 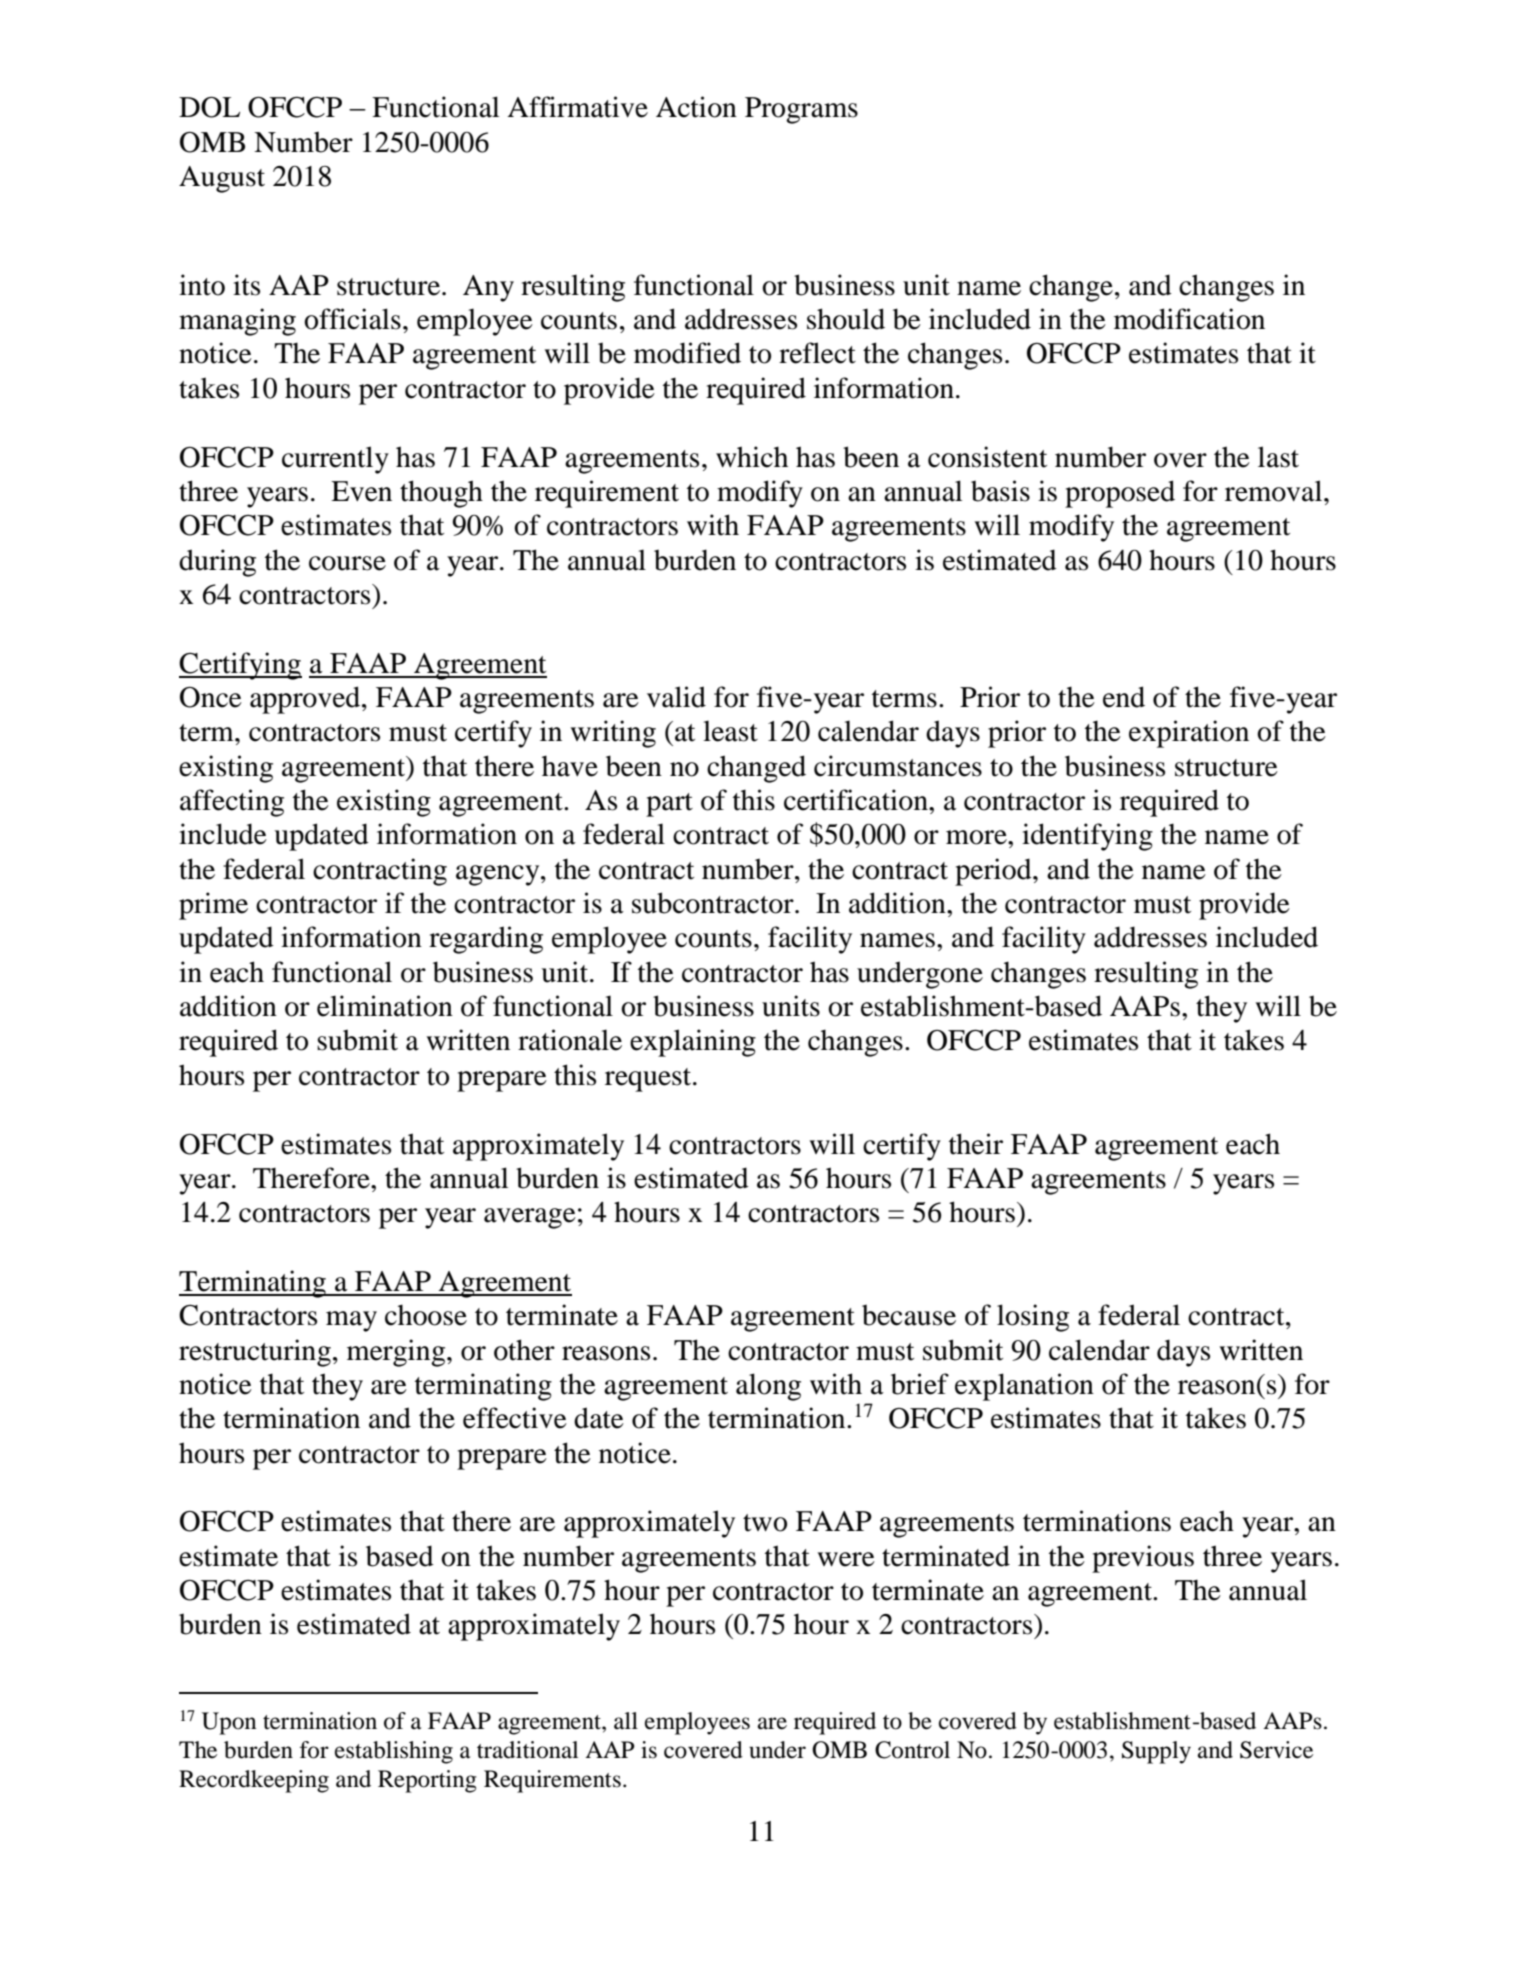 What do you see at coordinates (1033, 1318) in the image?
I see `losing` at bounding box center [1033, 1318].
